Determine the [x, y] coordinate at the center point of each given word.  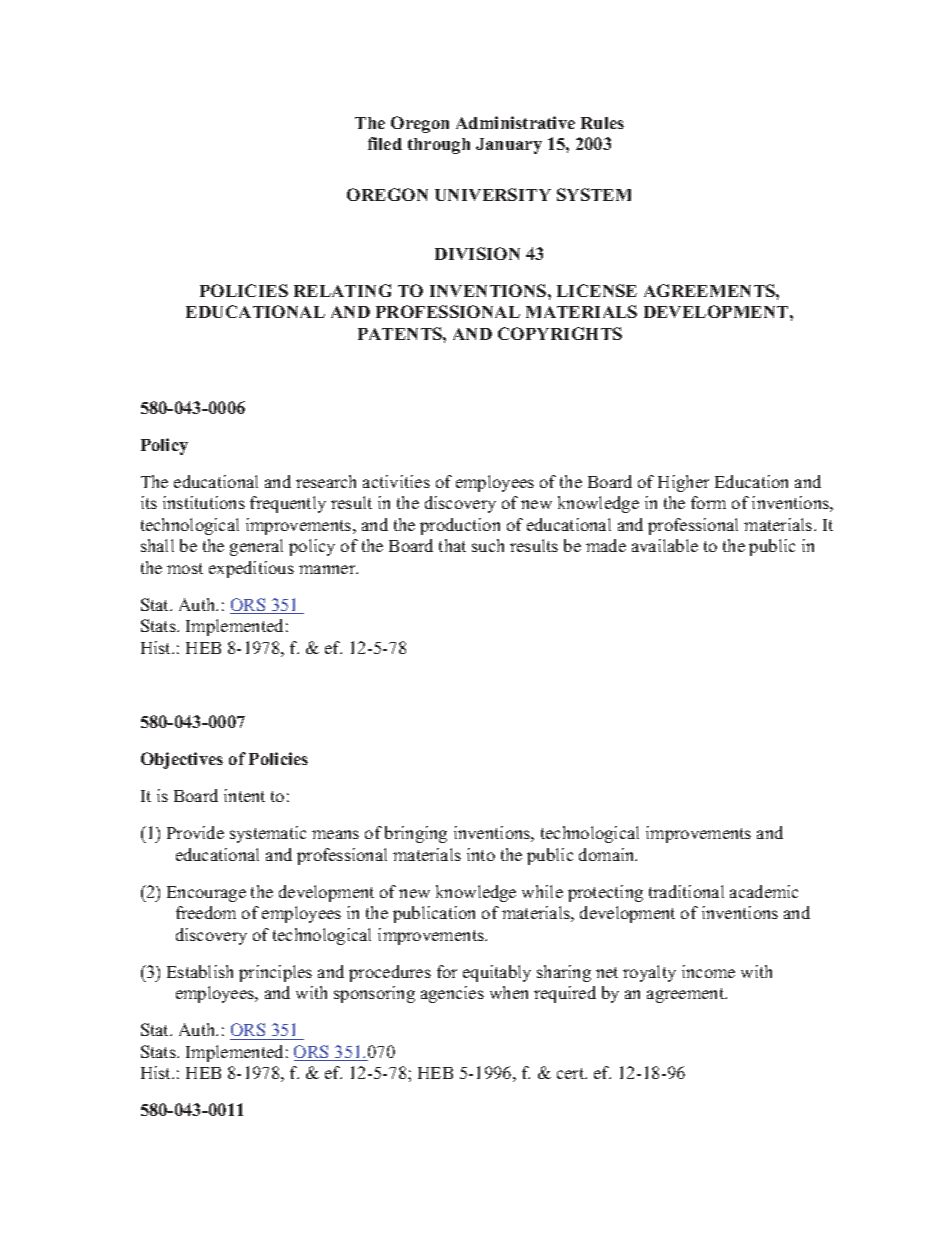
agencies [452, 994]
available [665, 545]
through [439, 146]
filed [385, 143]
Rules [602, 123]
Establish [200, 971]
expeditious [251, 569]
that [452, 545]
